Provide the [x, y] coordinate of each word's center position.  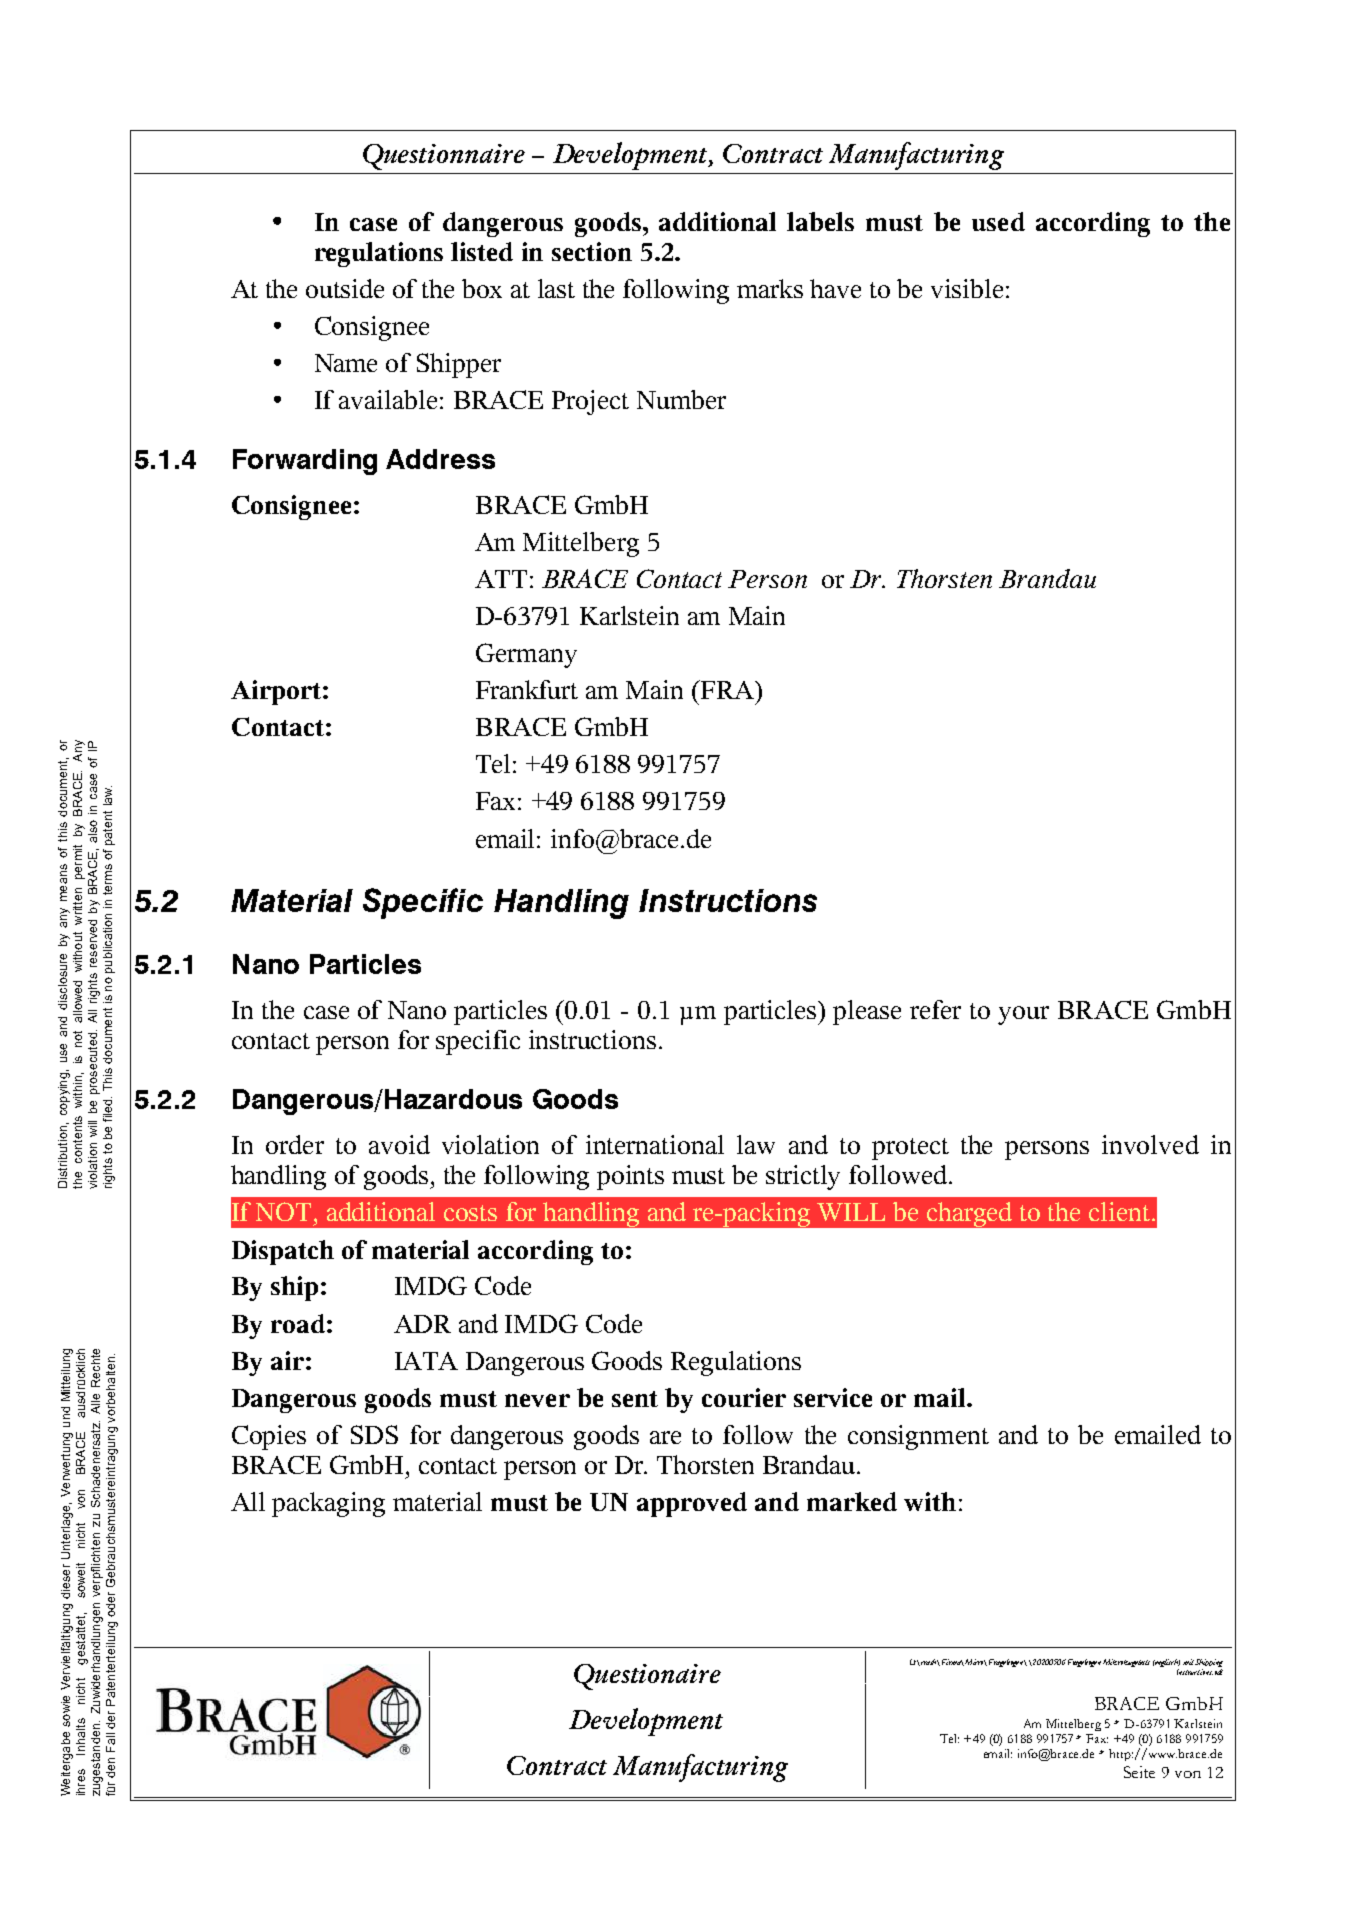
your [1023, 1015]
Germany [526, 655]
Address [440, 459]
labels [820, 221]
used [998, 221]
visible [967, 288]
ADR [422, 1324]
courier [744, 1397]
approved [692, 1504]
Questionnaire [444, 157]
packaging [328, 1504]
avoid [399, 1144]
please [867, 1012]
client [1119, 1211]
